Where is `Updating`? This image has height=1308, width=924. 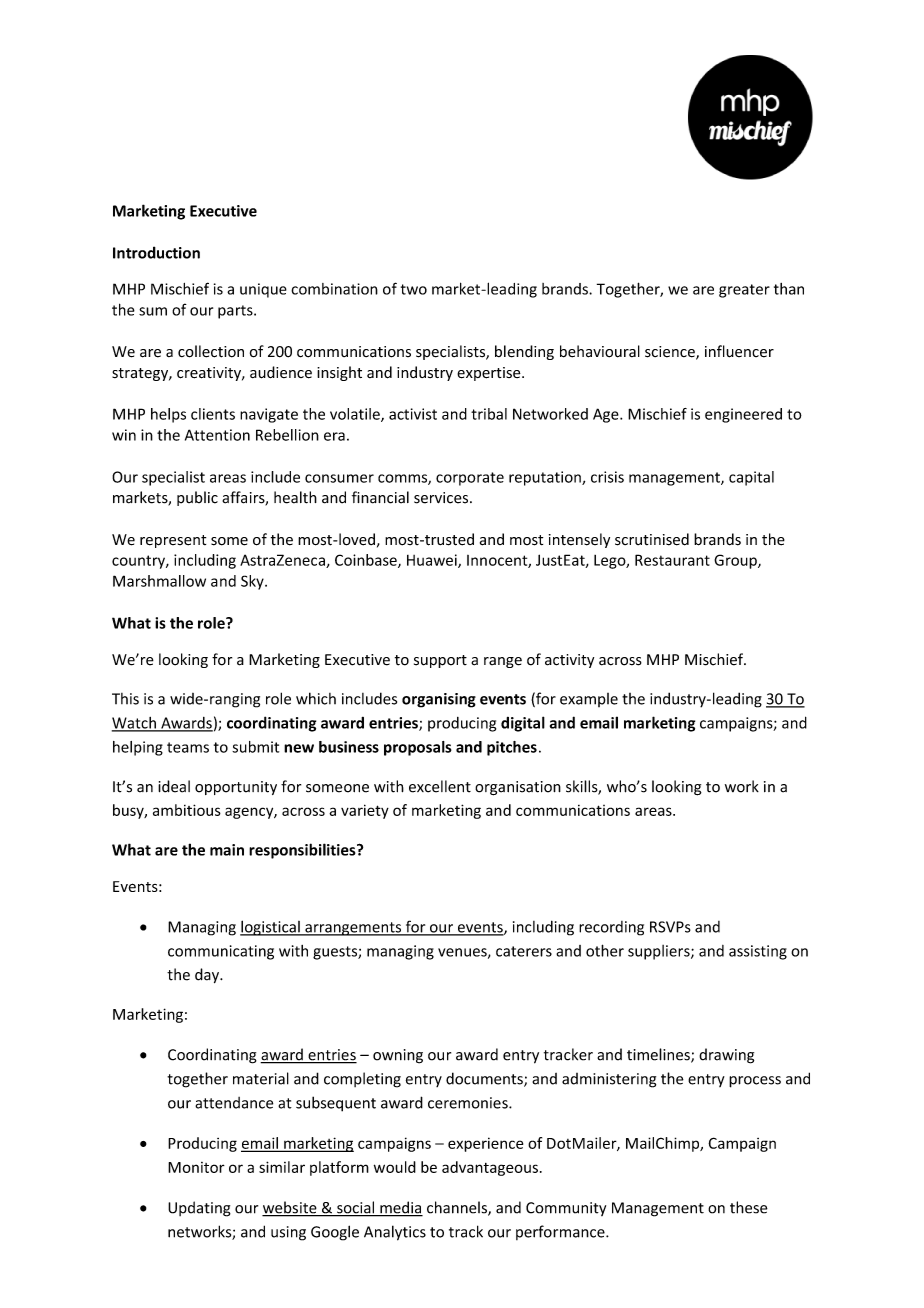
Updating is located at coordinates (199, 1209).
